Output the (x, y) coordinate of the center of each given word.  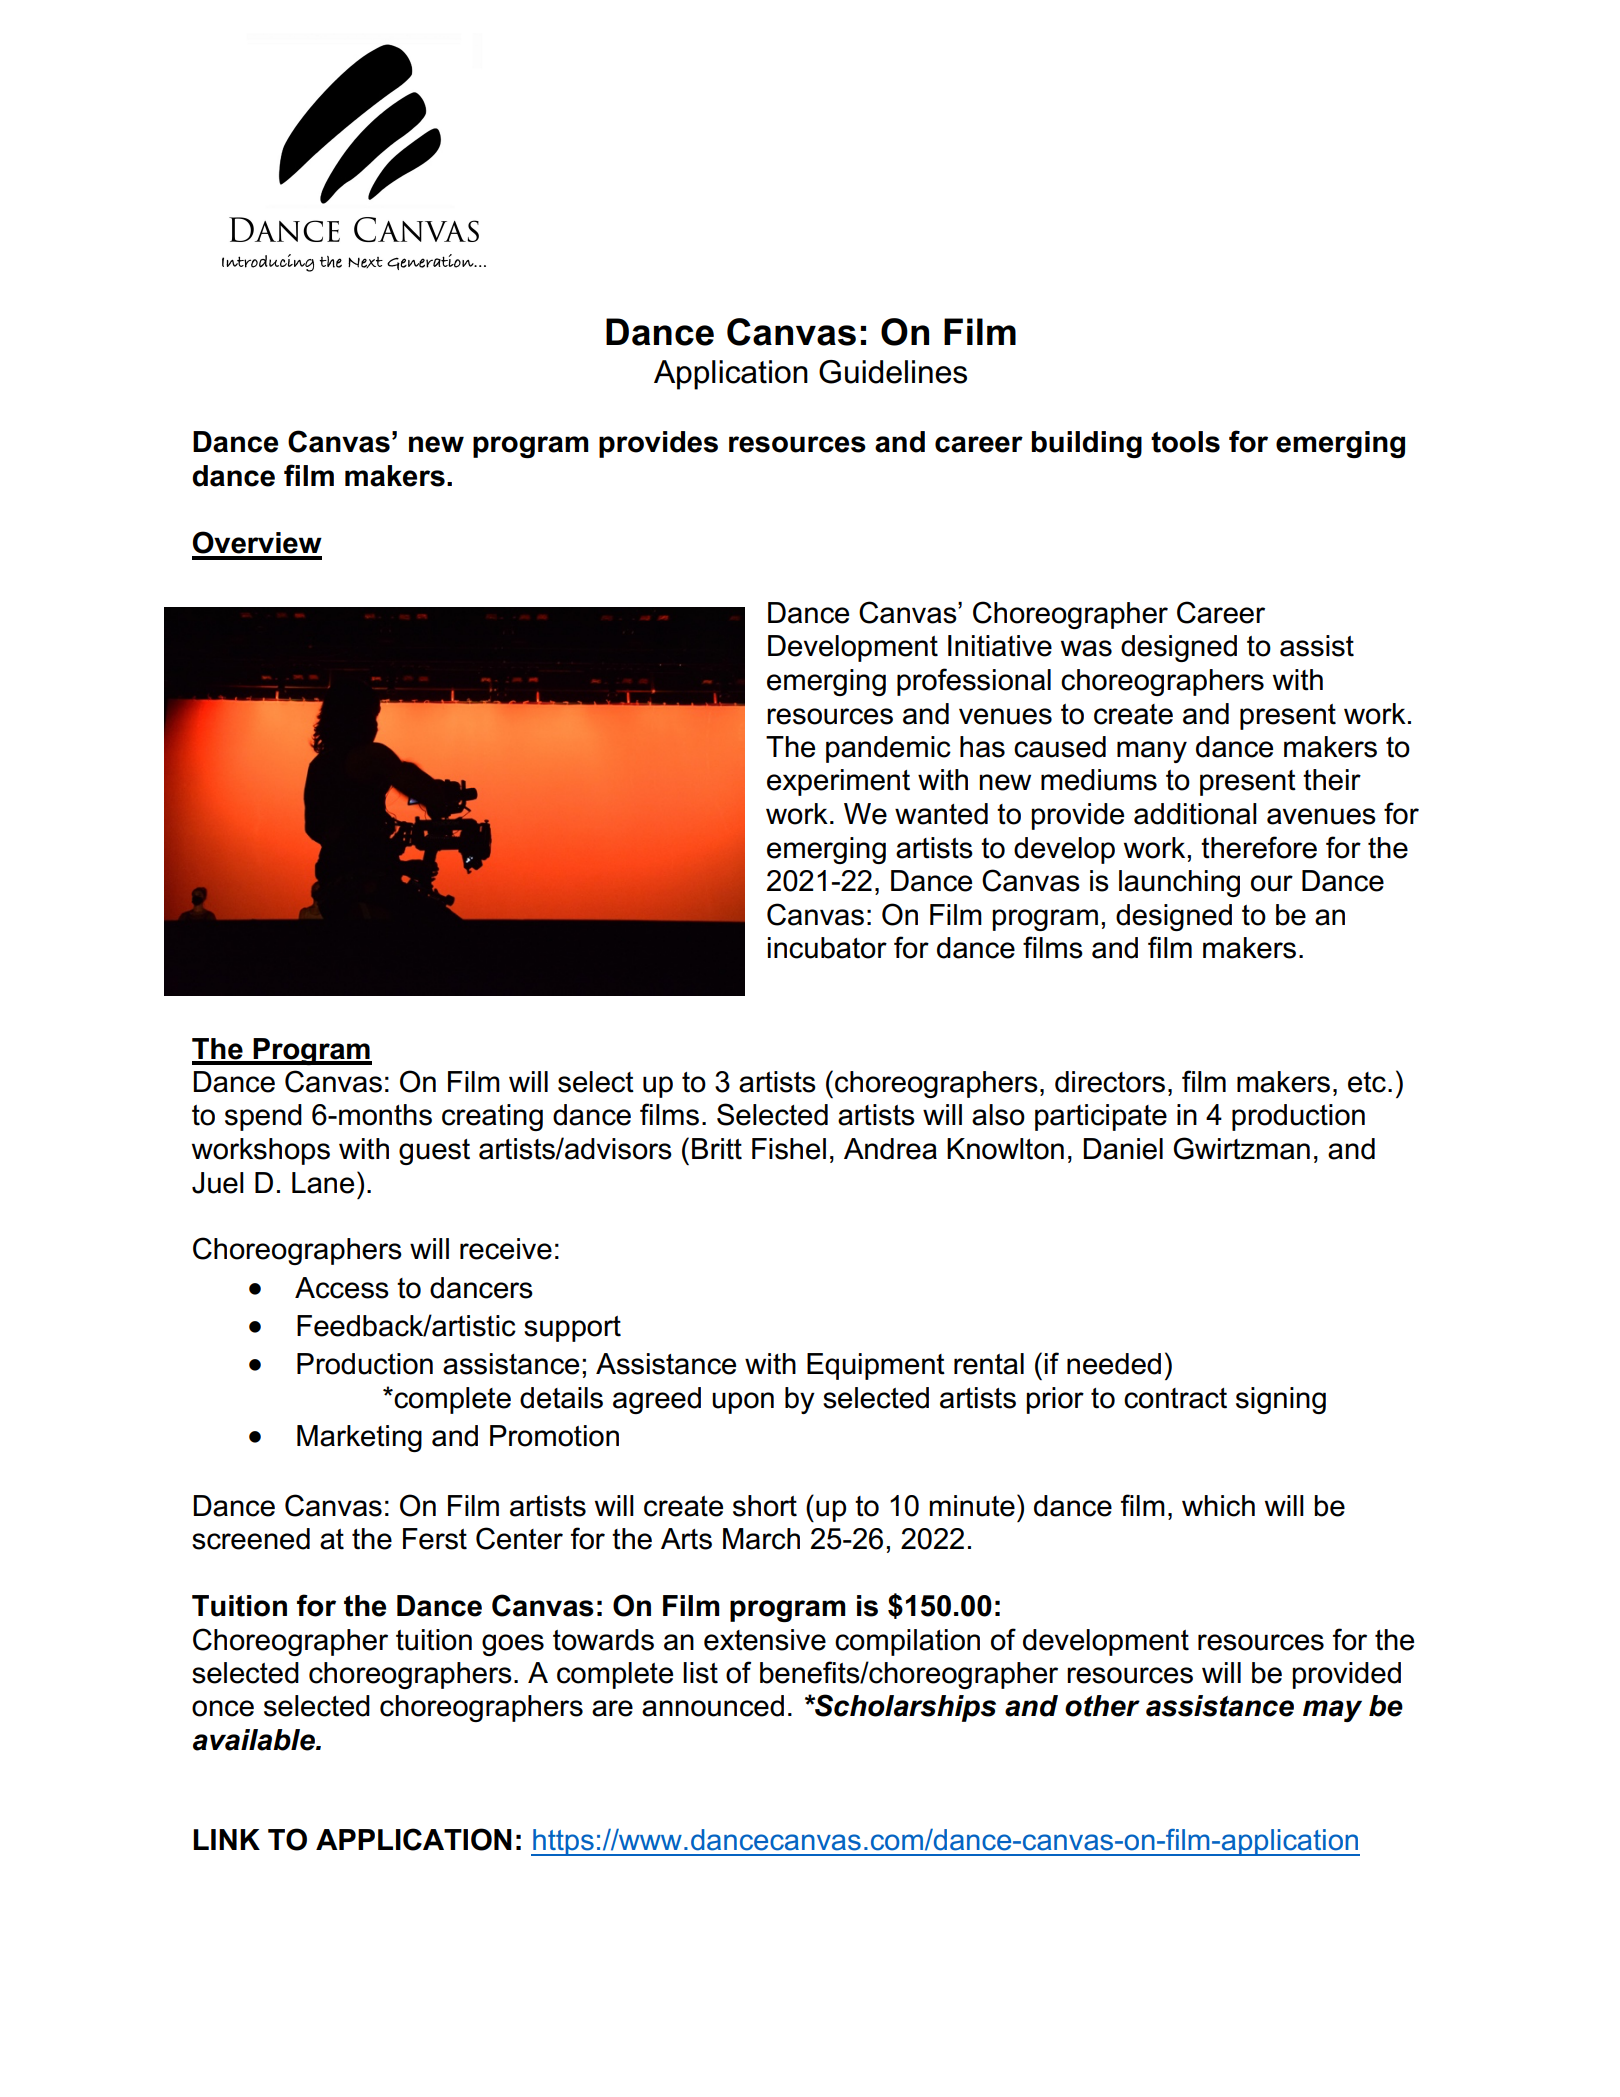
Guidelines (893, 372)
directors (1110, 1082)
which (1218, 1506)
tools (1185, 442)
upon (743, 1403)
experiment (838, 782)
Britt (717, 1149)
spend (263, 1117)
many (1152, 752)
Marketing (359, 1438)
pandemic (888, 749)
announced (713, 1706)
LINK (226, 1839)
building (1086, 444)
